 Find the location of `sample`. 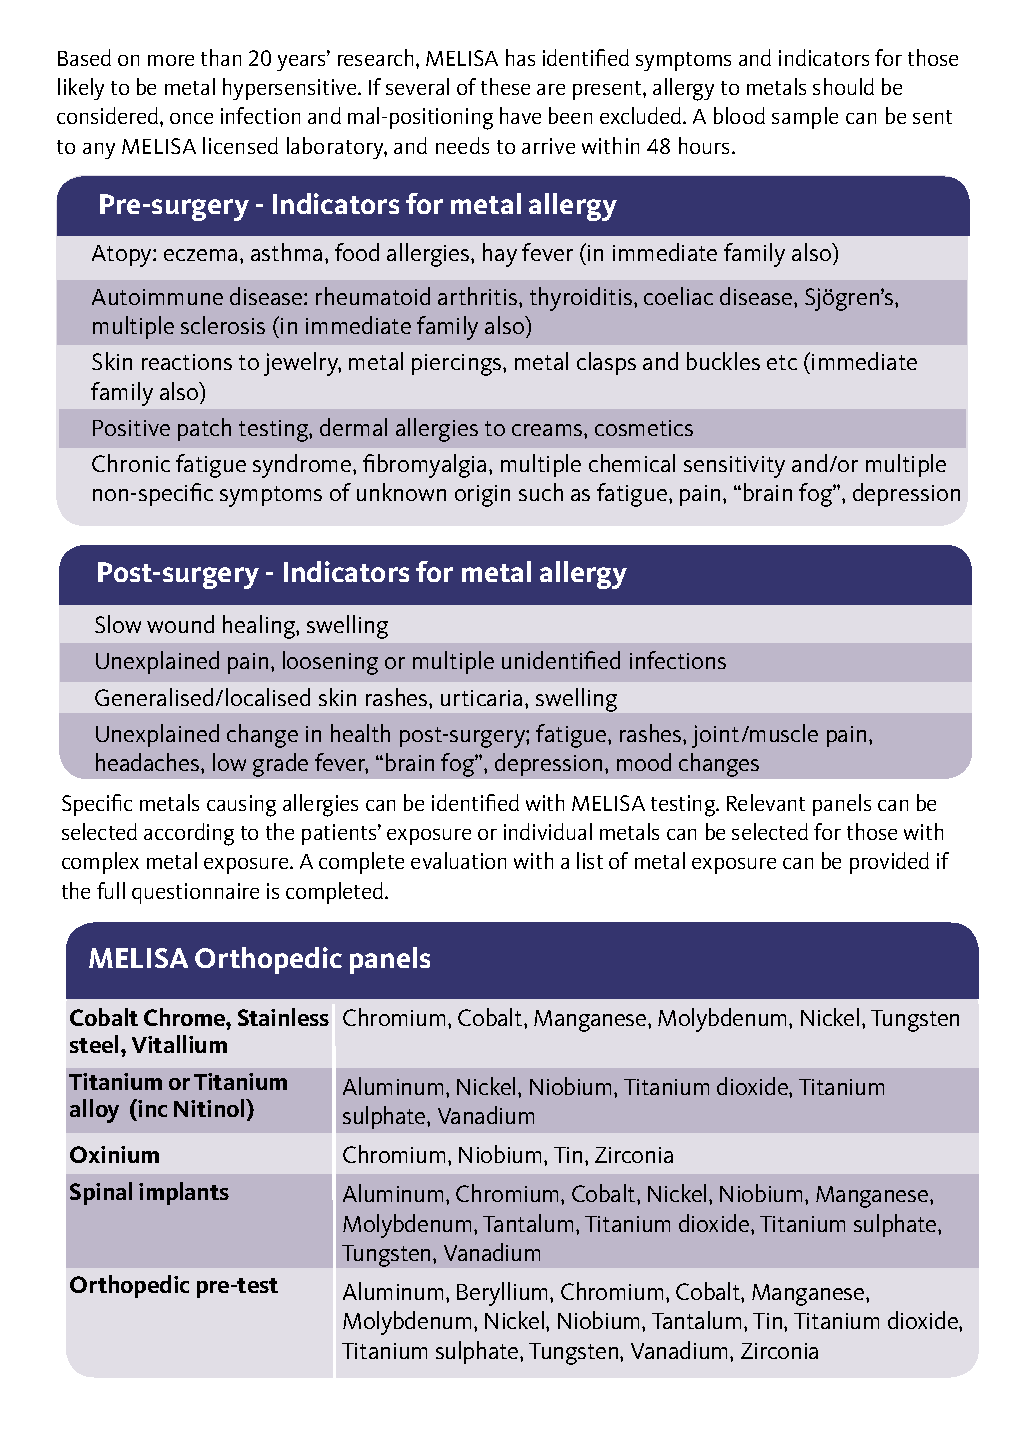

sample is located at coordinates (805, 118).
